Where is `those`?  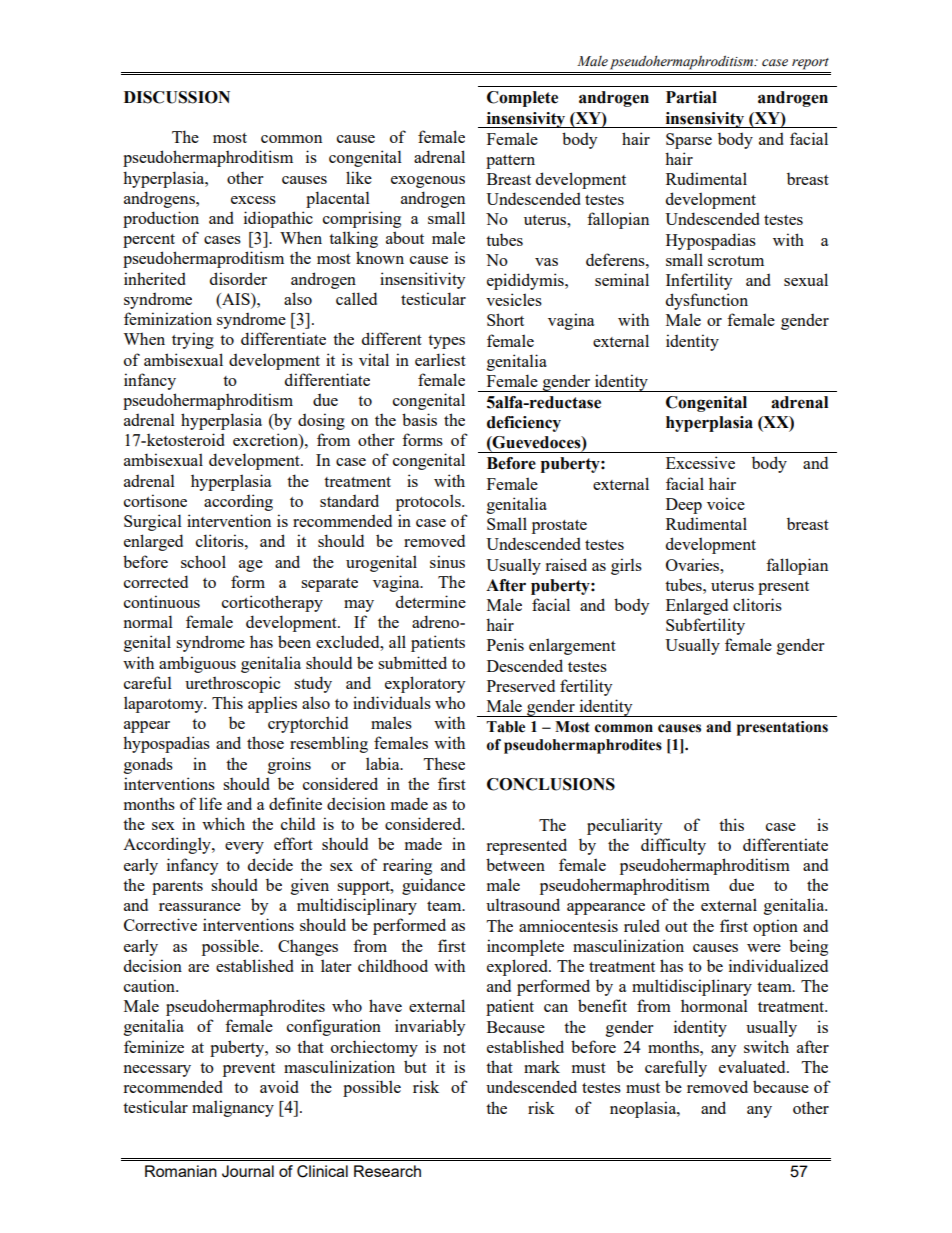
those is located at coordinates (265, 742).
